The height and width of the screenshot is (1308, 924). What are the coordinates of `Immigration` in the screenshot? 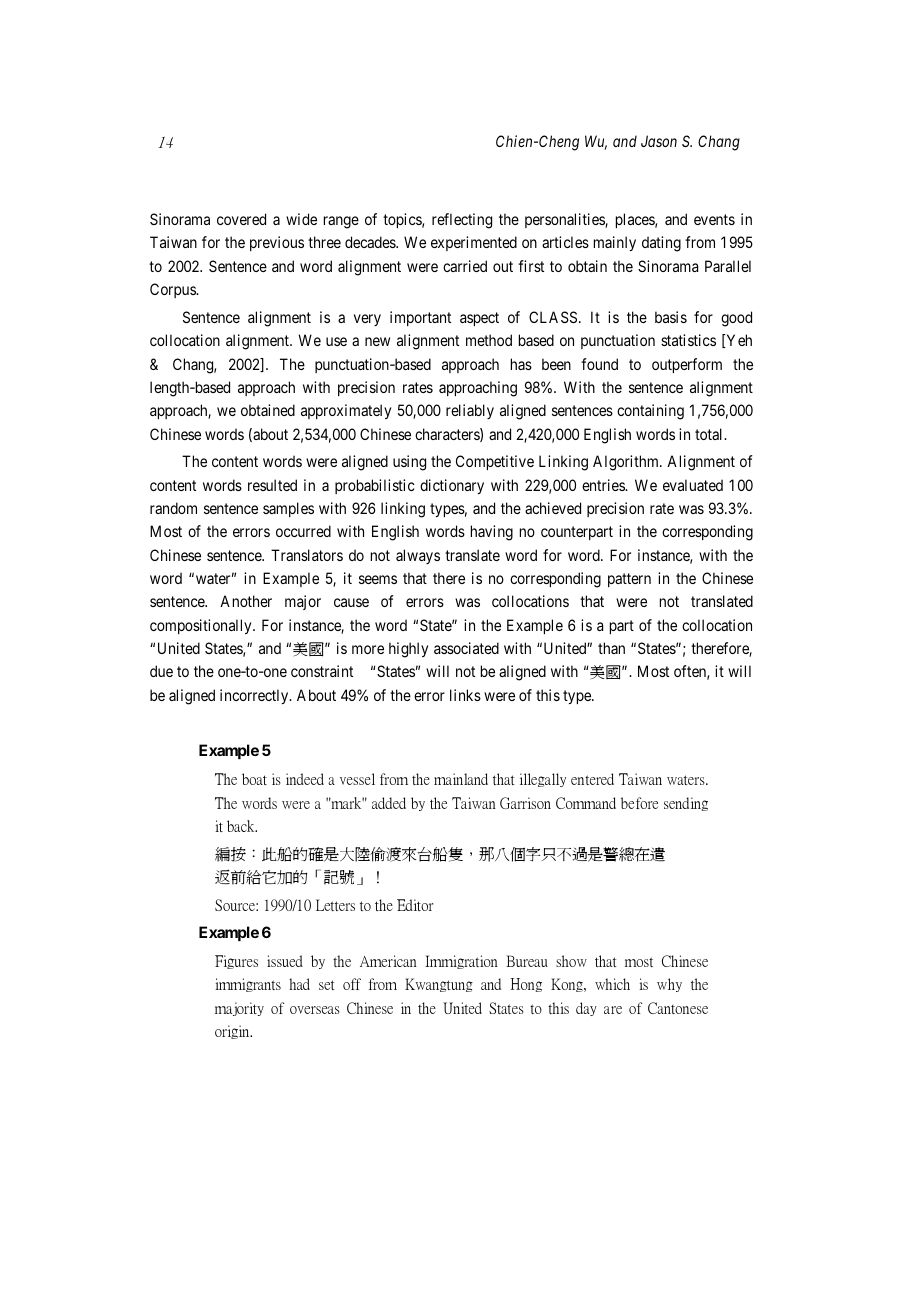 It's located at (461, 962).
